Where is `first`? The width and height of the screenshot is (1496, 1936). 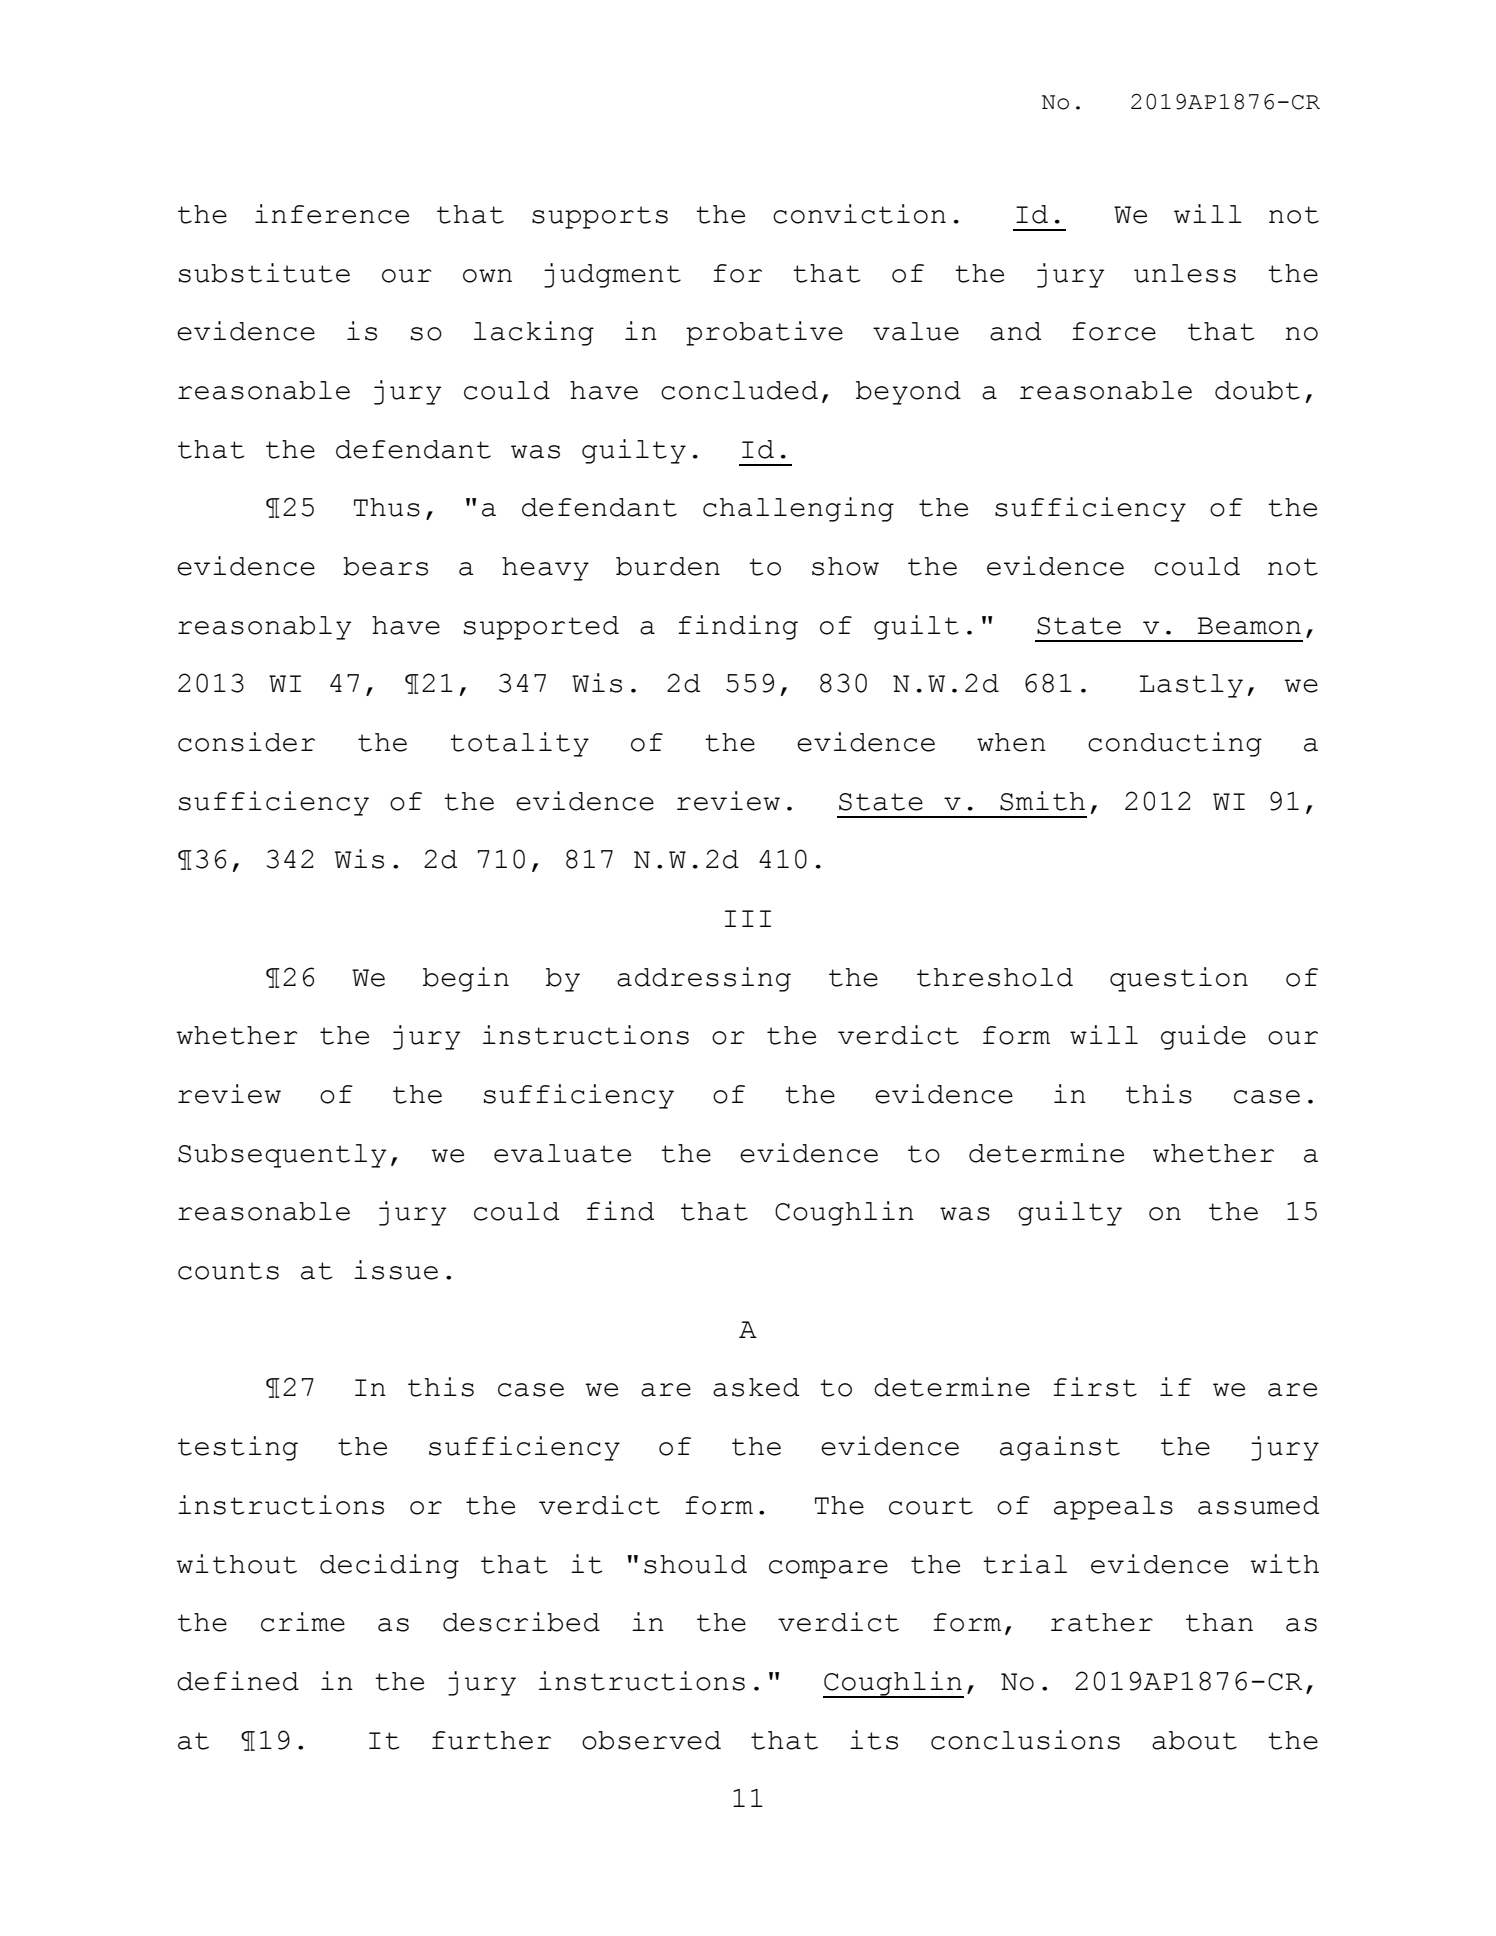 first is located at coordinates (1095, 1387).
